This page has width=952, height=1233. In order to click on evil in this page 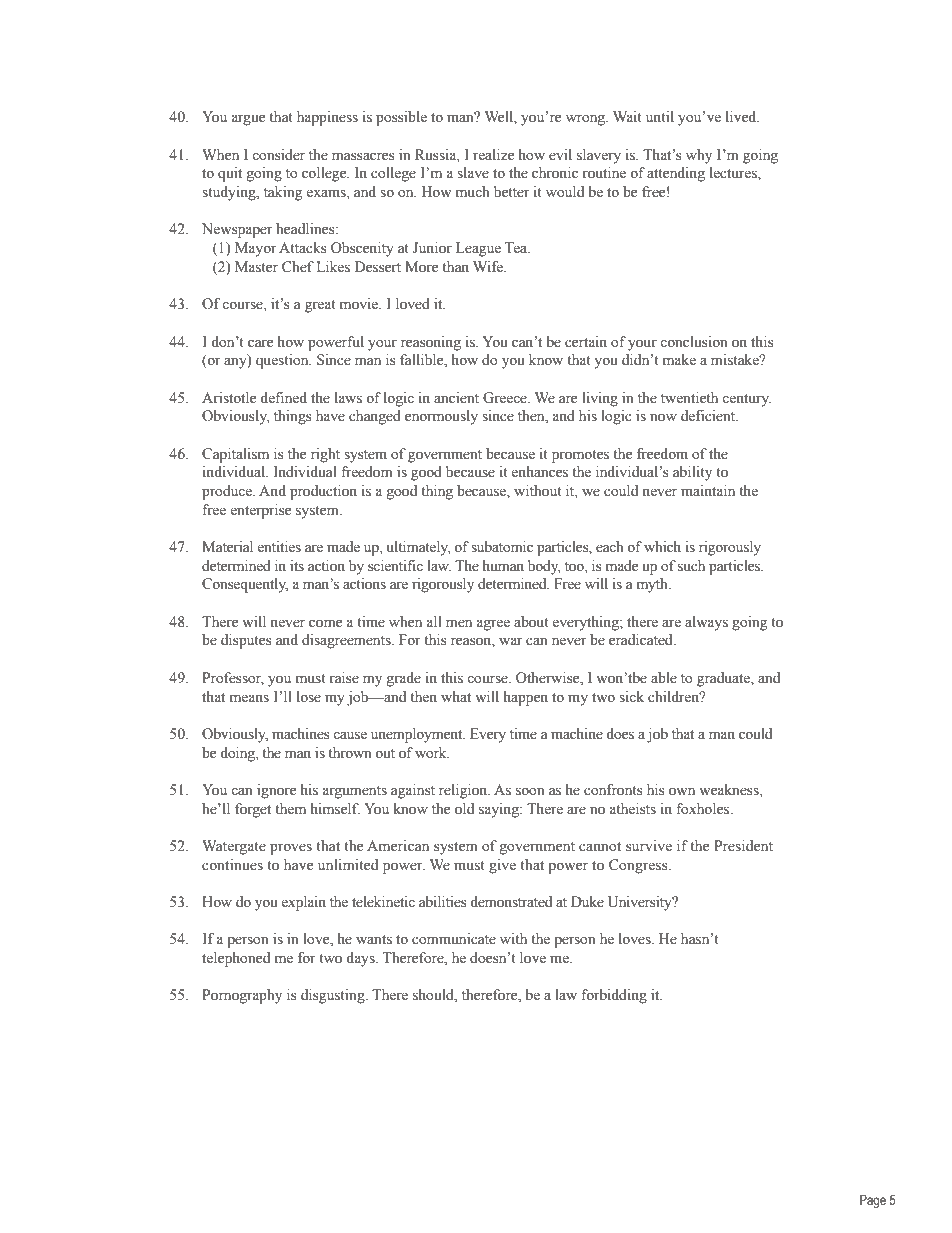, I will do `click(560, 155)`.
